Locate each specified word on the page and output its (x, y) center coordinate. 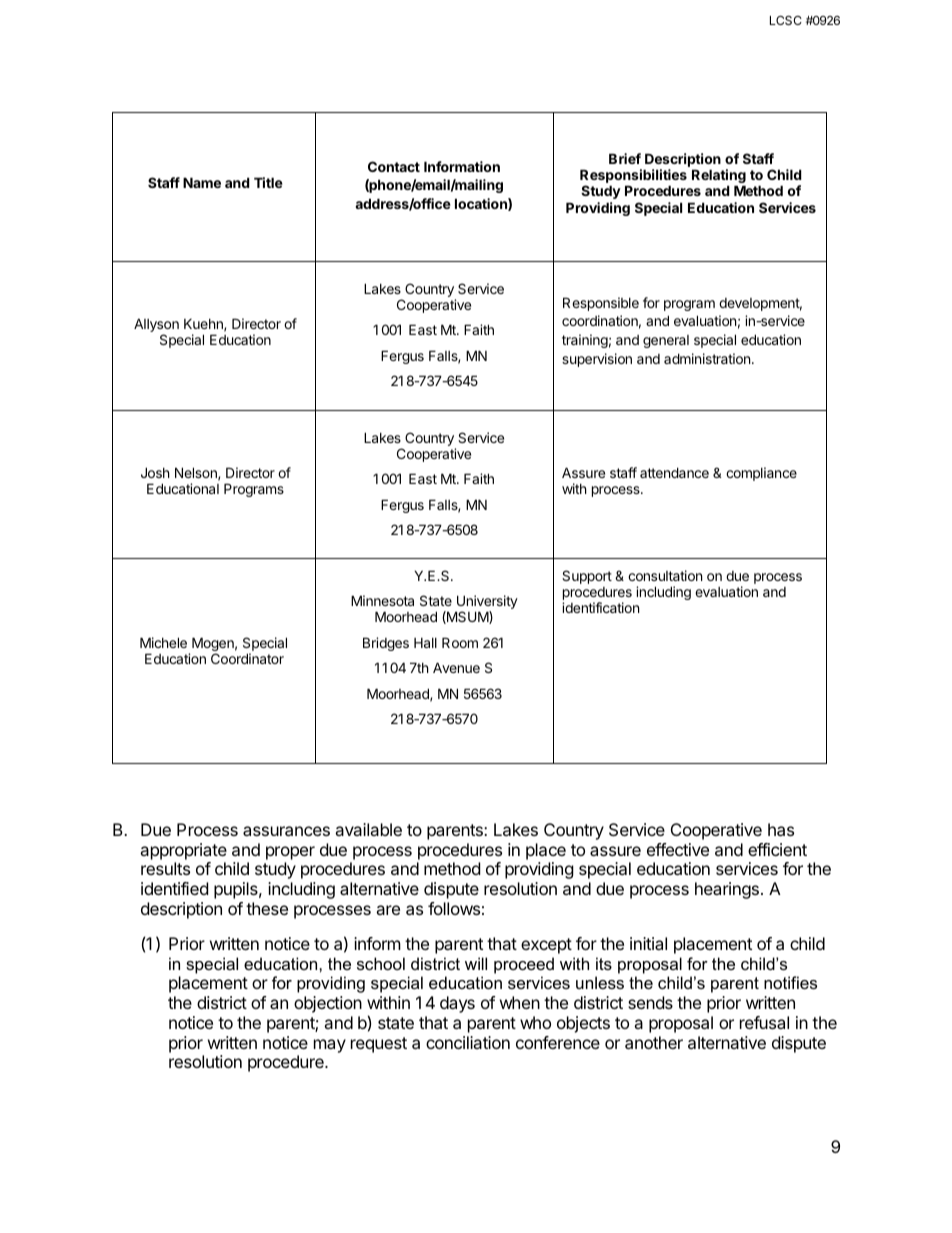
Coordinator (247, 658)
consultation (665, 575)
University (487, 603)
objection (328, 1004)
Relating (719, 177)
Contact (394, 166)
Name (202, 182)
